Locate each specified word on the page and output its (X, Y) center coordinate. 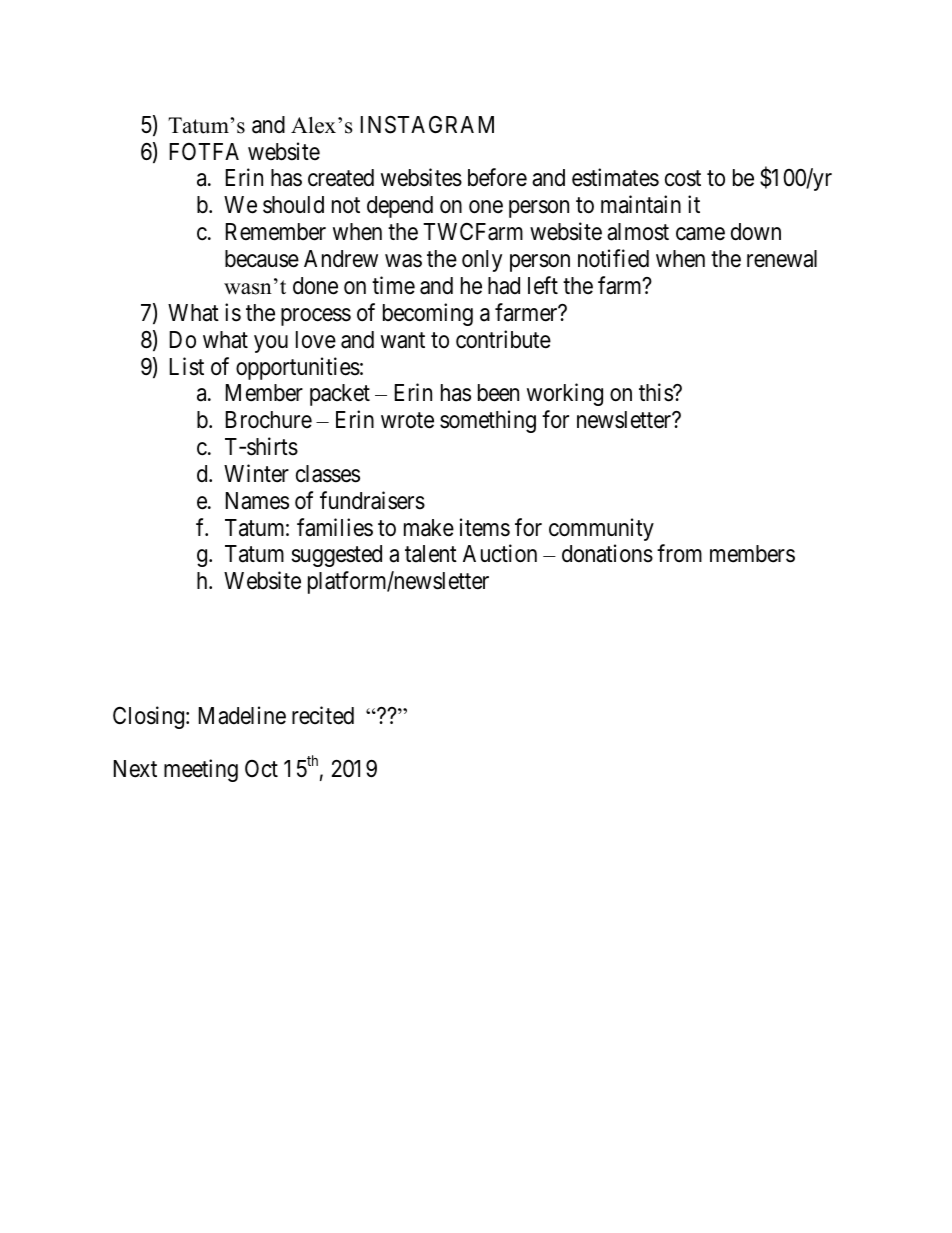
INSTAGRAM (427, 125)
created (341, 178)
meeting (201, 770)
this (656, 392)
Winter (256, 473)
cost (683, 179)
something (488, 421)
